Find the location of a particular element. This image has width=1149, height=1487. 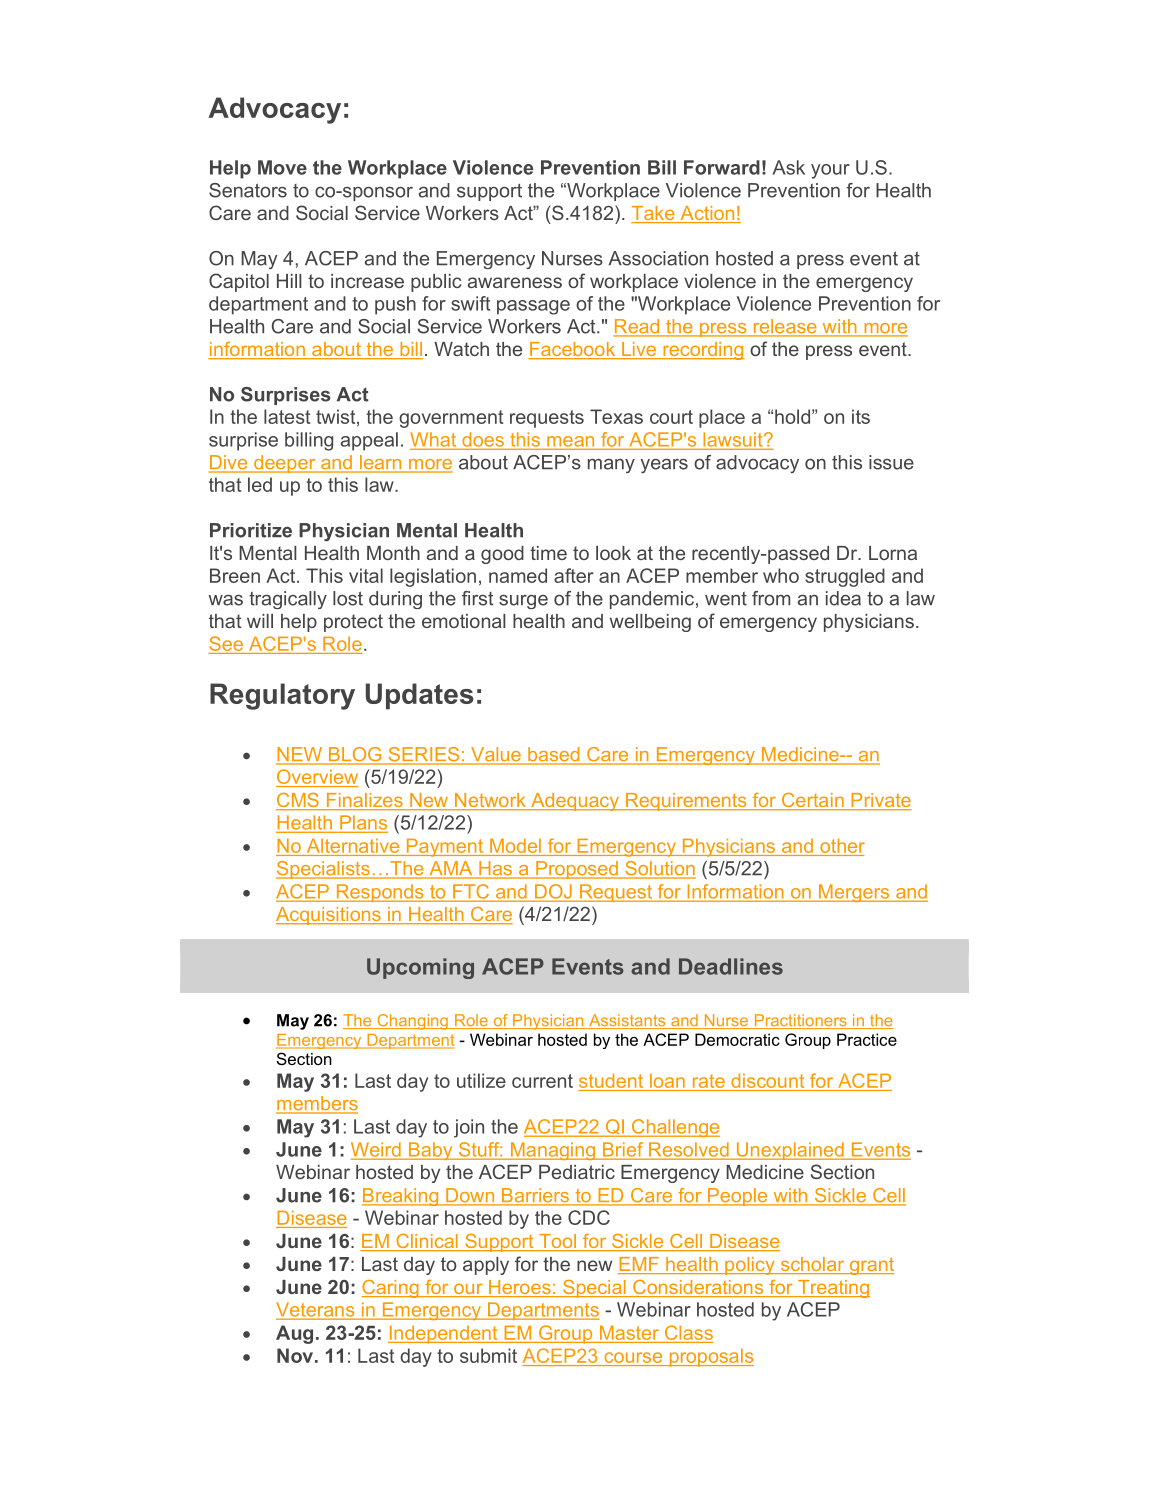

Overview is located at coordinates (317, 778).
